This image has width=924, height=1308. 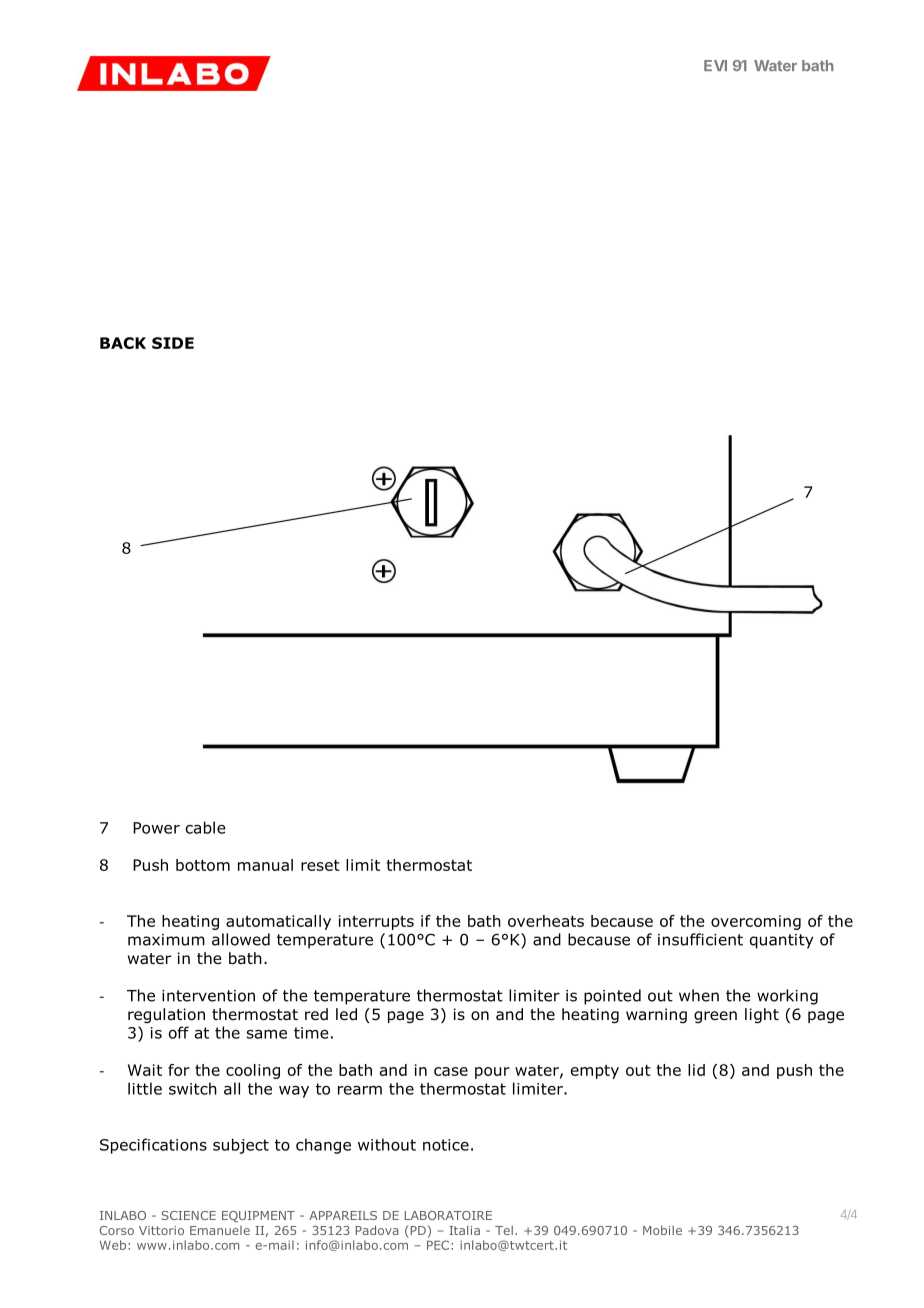 I want to click on maximum, so click(x=166, y=940).
